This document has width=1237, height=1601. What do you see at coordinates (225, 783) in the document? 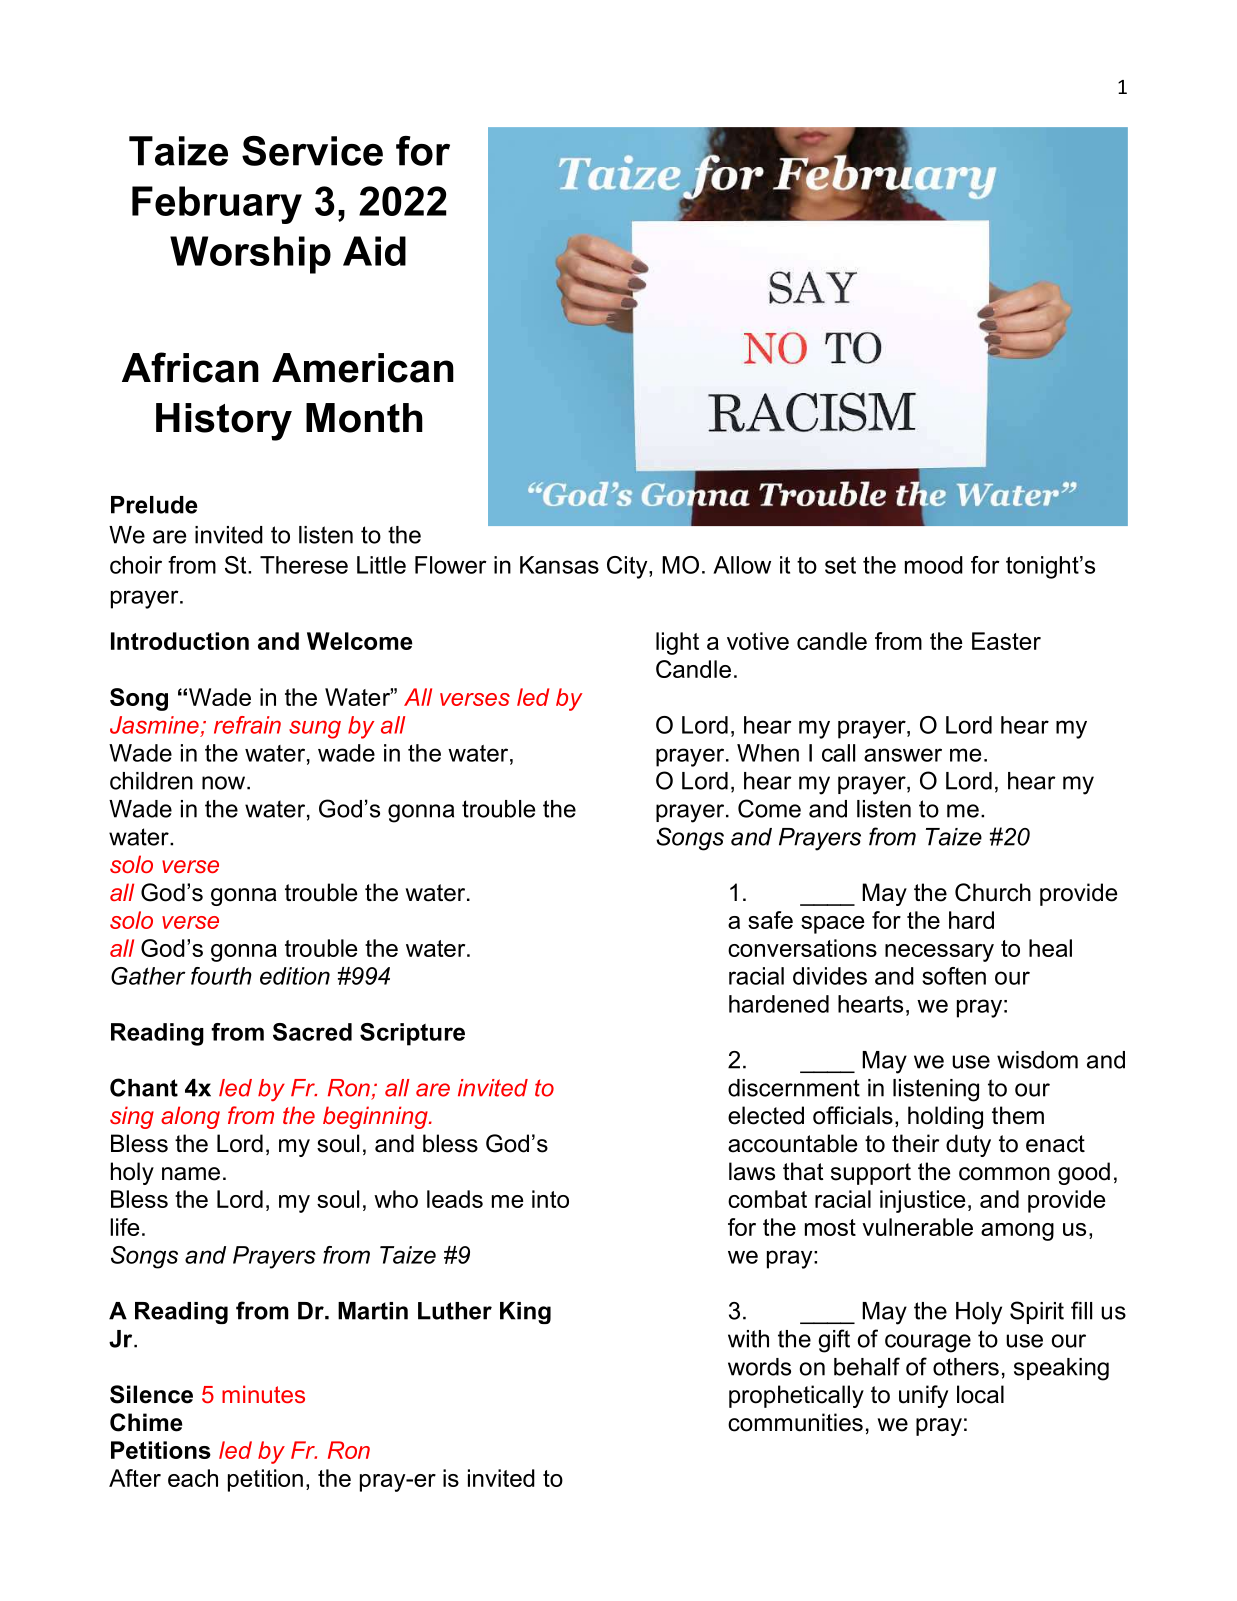
I see `now` at bounding box center [225, 783].
